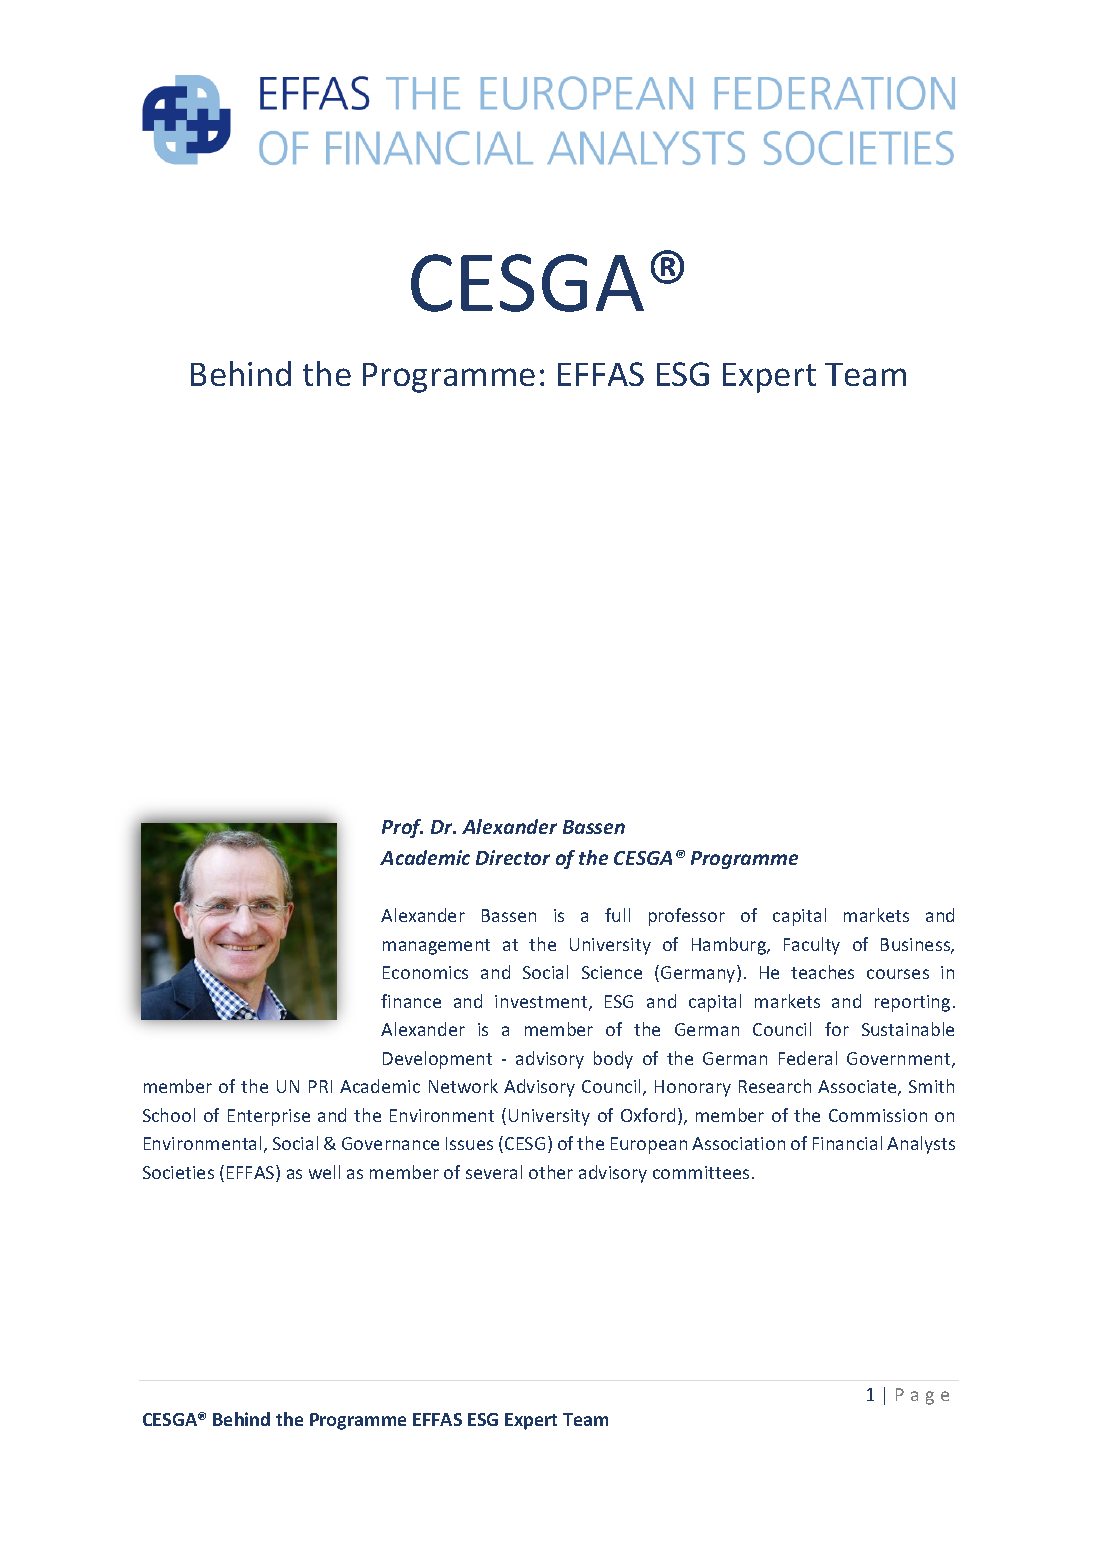  What do you see at coordinates (269, 1117) in the document?
I see `Enterprise` at bounding box center [269, 1117].
